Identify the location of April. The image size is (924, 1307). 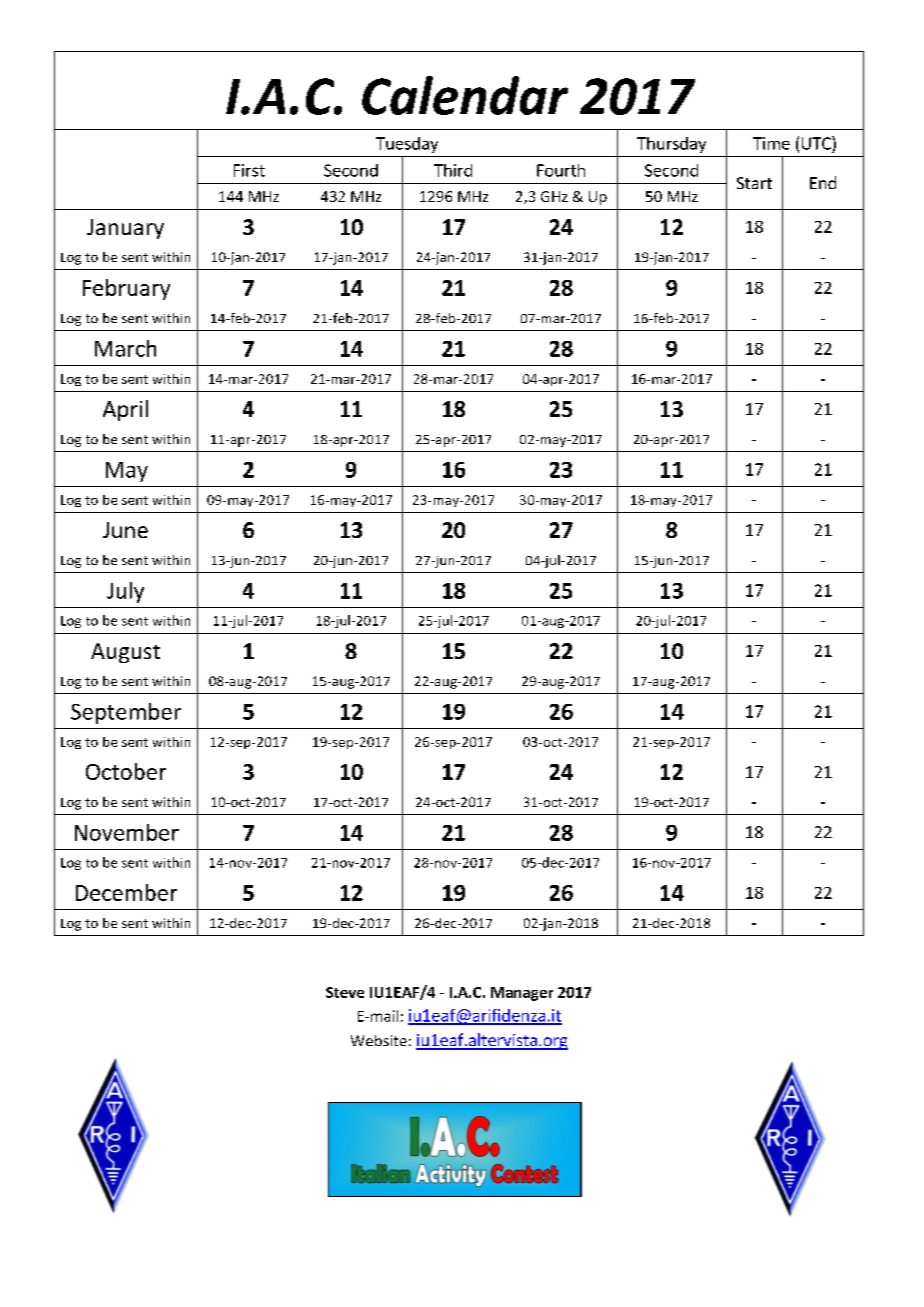
(125, 410).
